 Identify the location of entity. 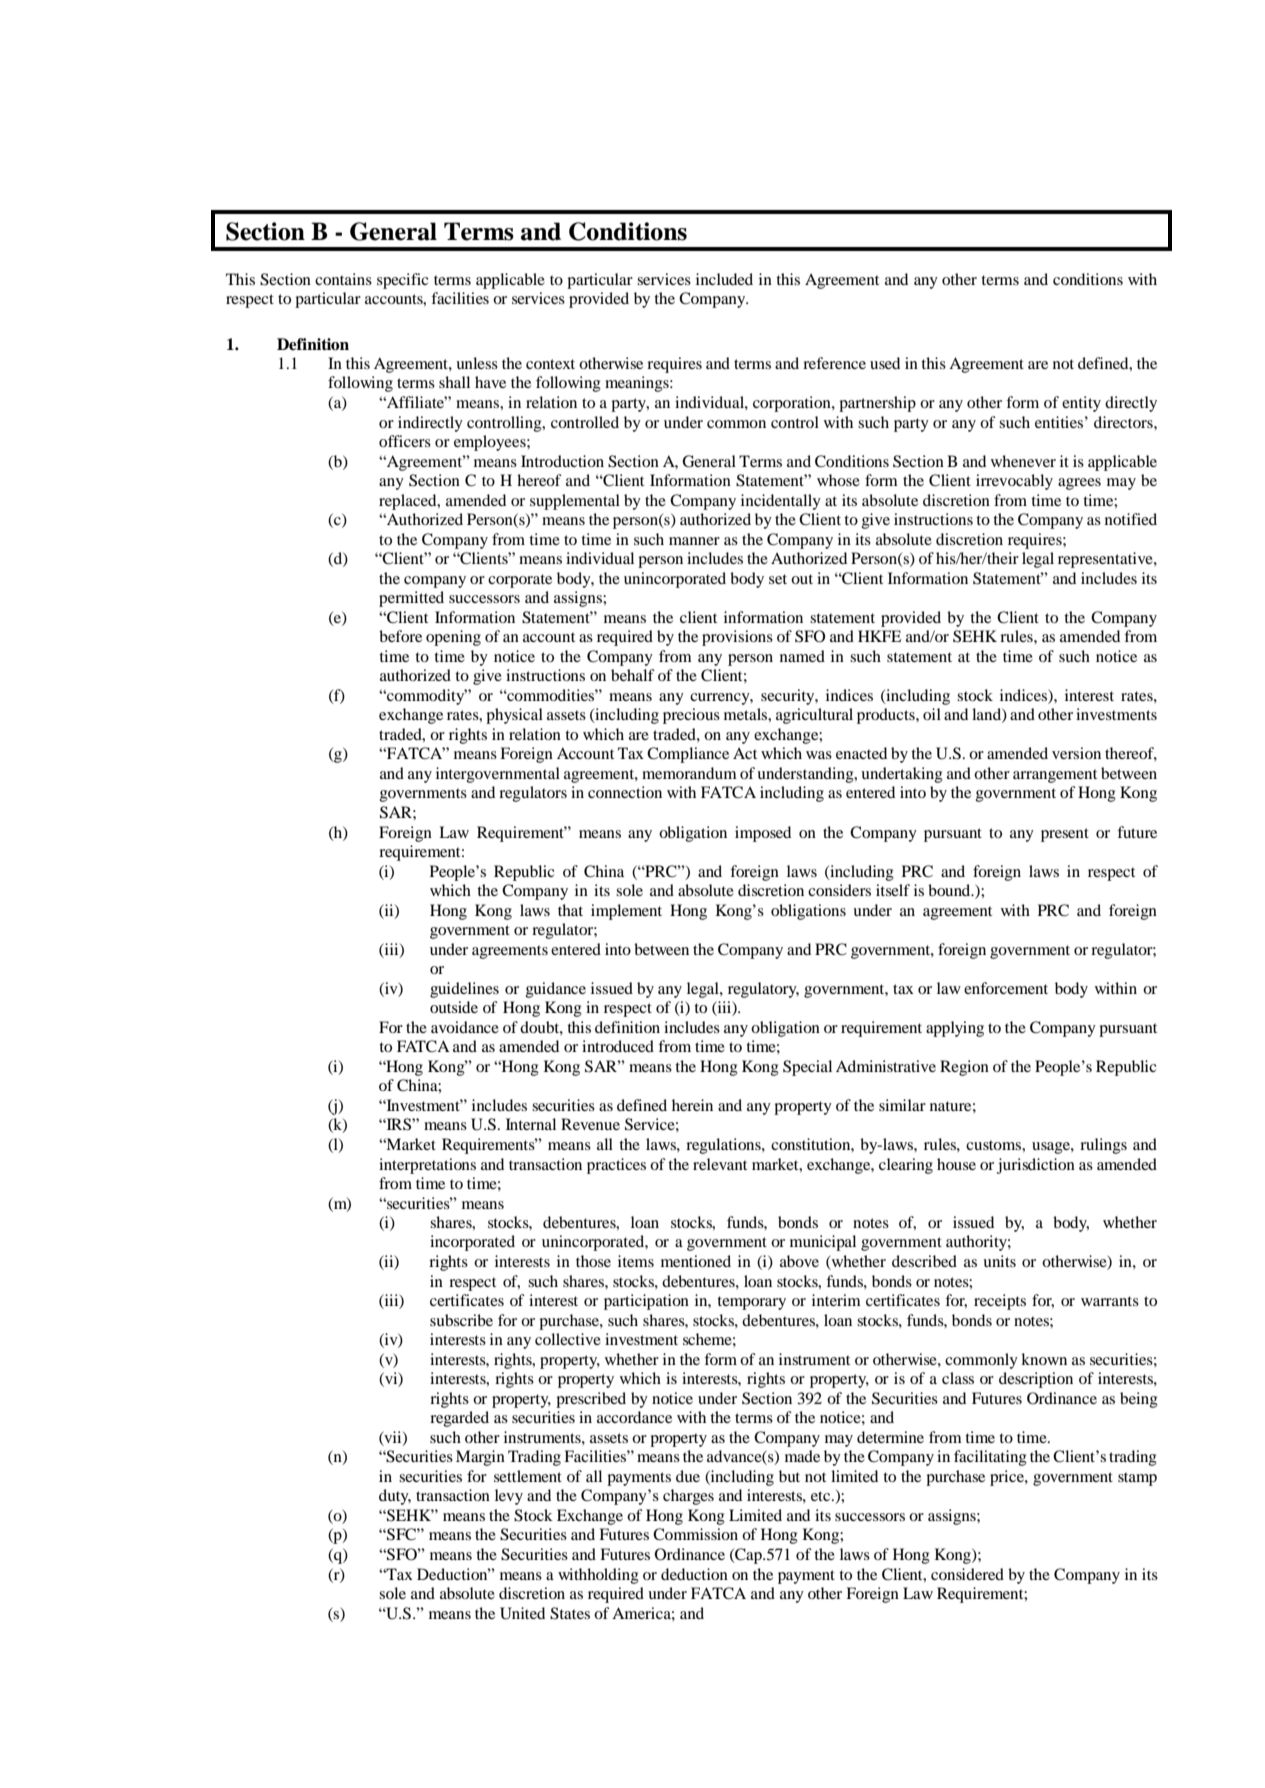
(1081, 404).
